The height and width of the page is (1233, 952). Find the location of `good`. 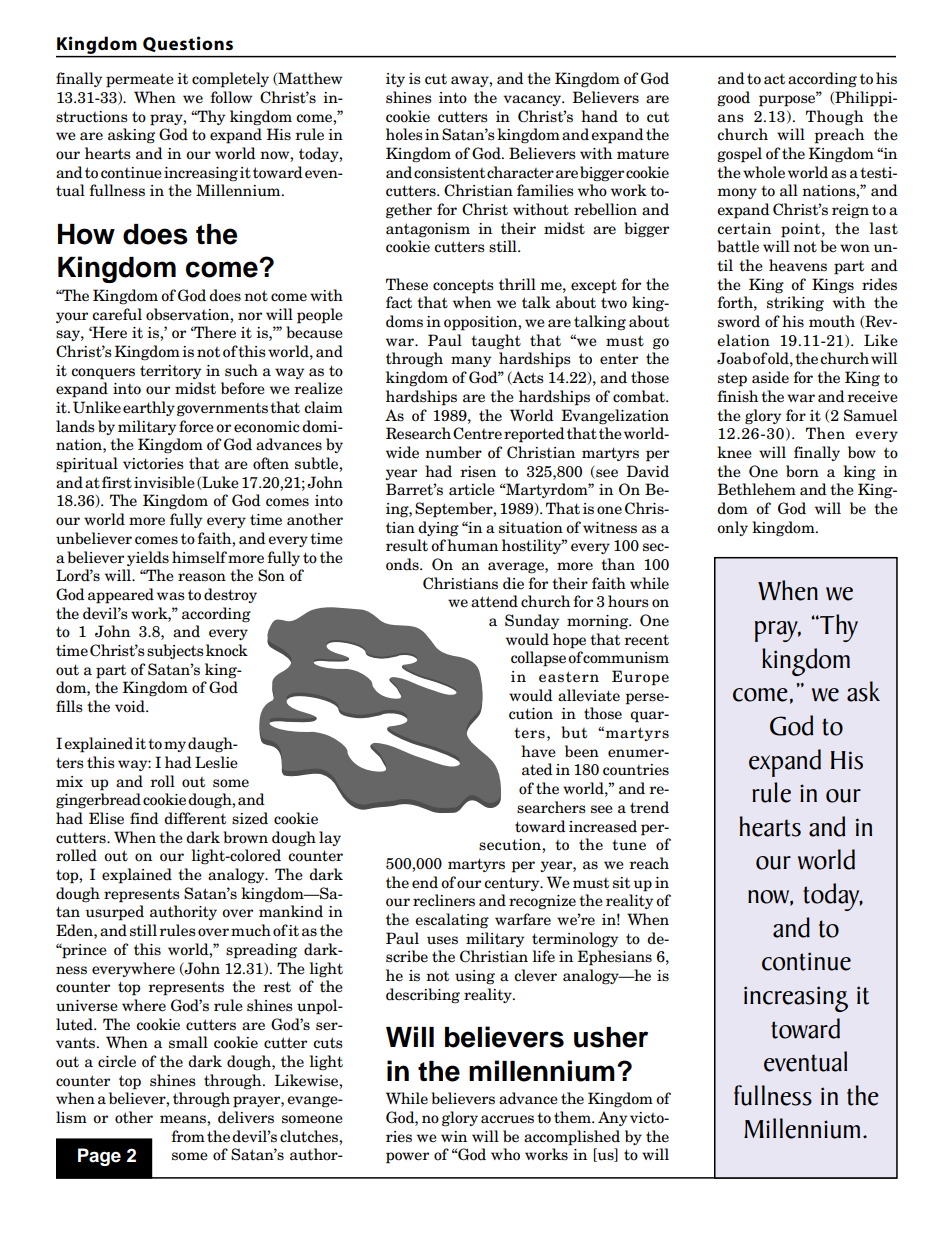

good is located at coordinates (733, 99).
